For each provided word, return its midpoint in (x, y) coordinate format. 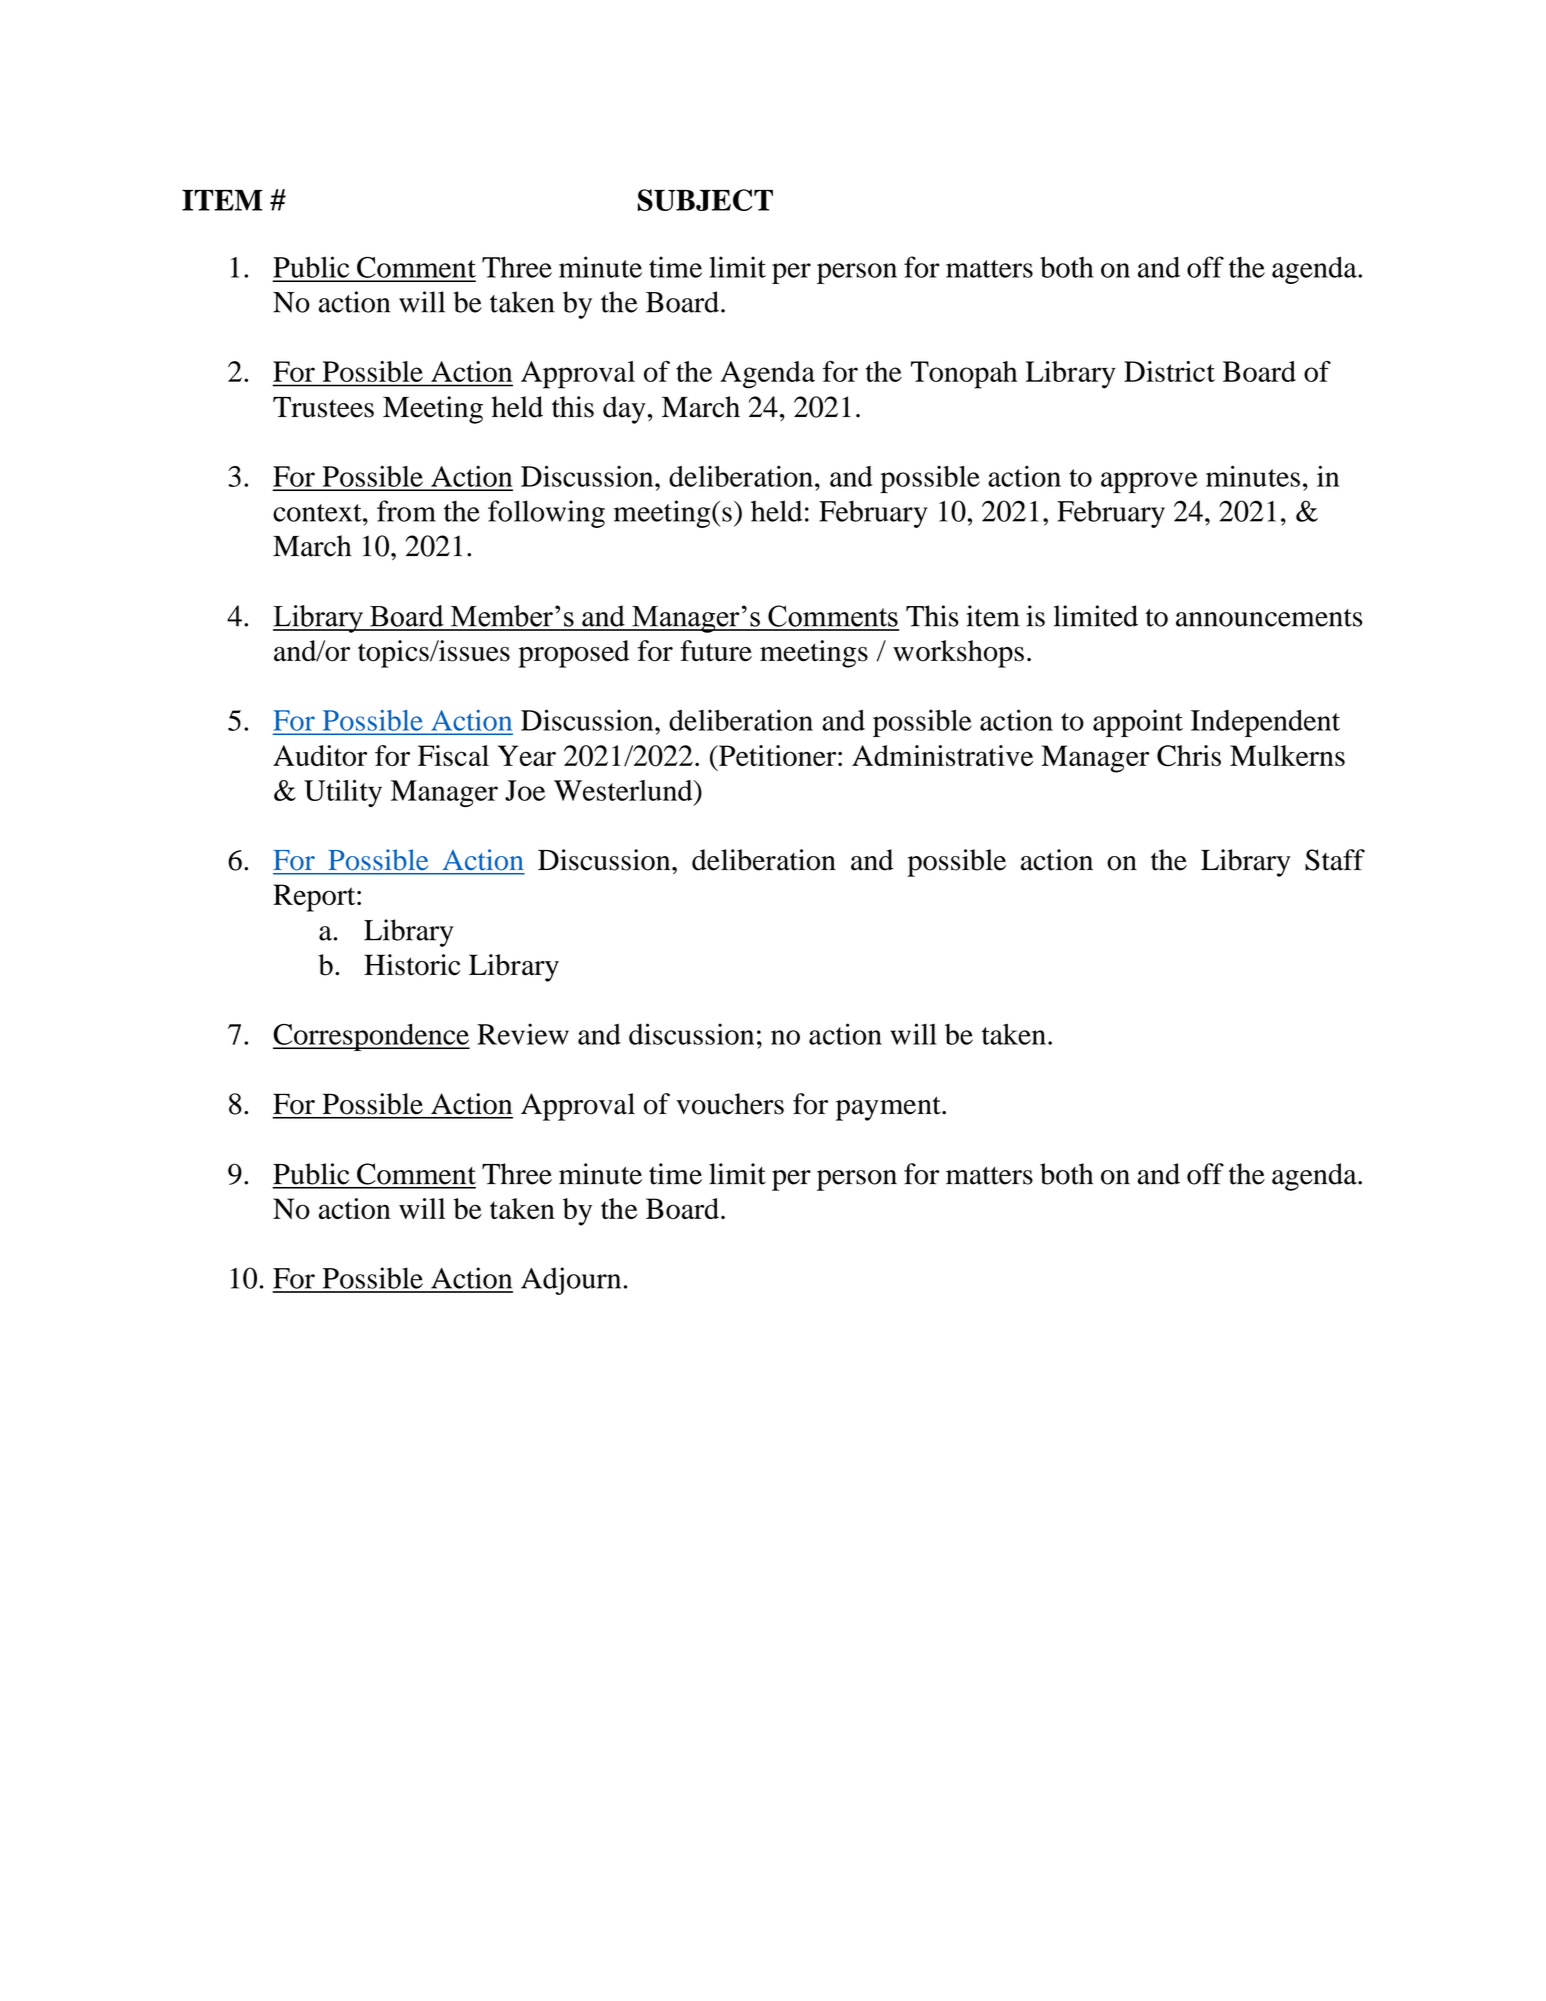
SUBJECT (705, 200)
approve (1149, 482)
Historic (412, 965)
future (716, 651)
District (1169, 371)
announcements (1269, 618)
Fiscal (453, 755)
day (624, 410)
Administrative (942, 755)
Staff (1335, 860)
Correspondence (371, 1037)
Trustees (323, 407)
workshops (958, 654)
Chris (1189, 756)
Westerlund (624, 790)
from (406, 511)
